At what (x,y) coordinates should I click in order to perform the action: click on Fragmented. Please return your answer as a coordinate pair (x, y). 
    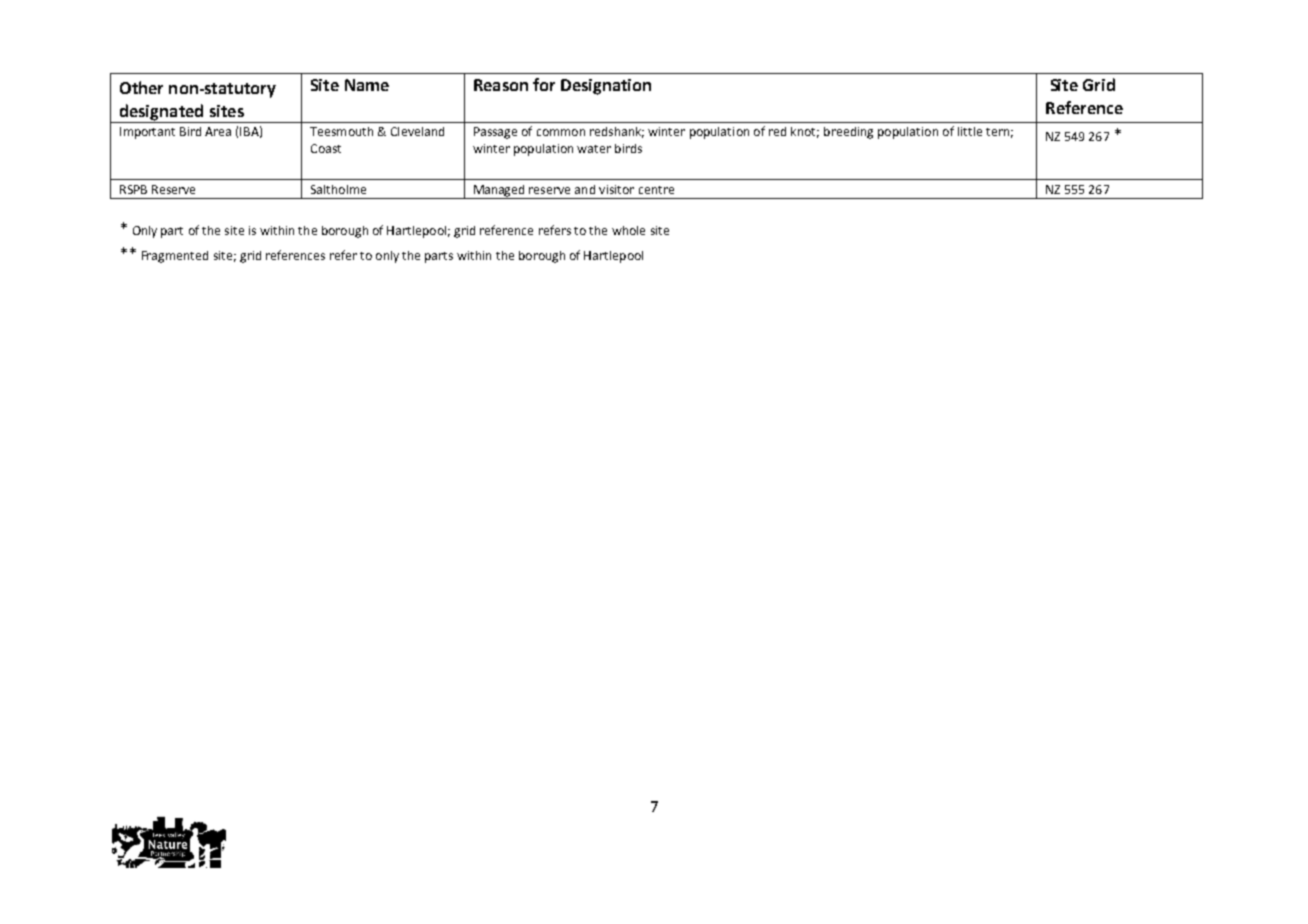
    Looking at the image, I should click on (175, 257).
